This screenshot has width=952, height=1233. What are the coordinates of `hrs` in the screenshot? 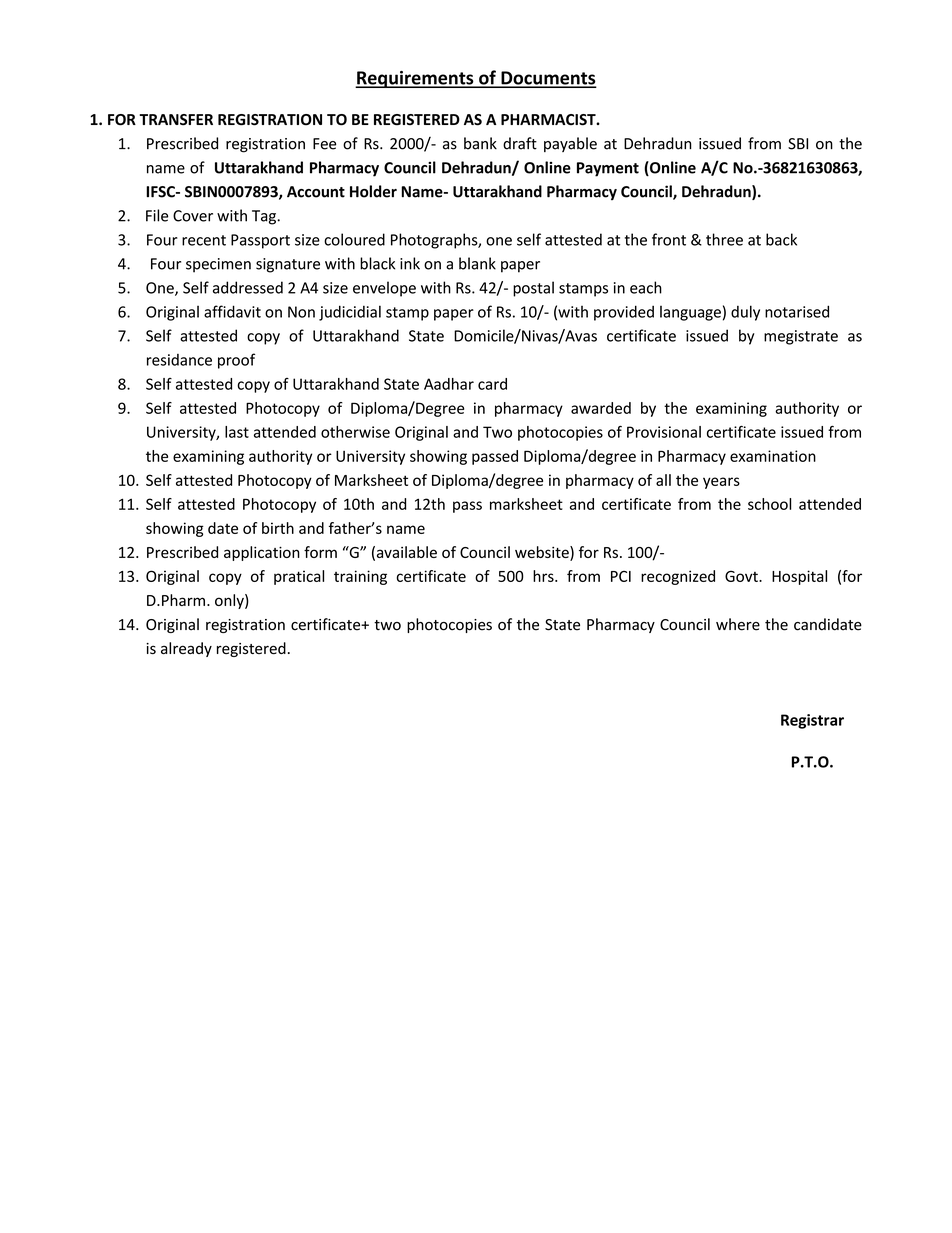 It's located at (544, 576).
